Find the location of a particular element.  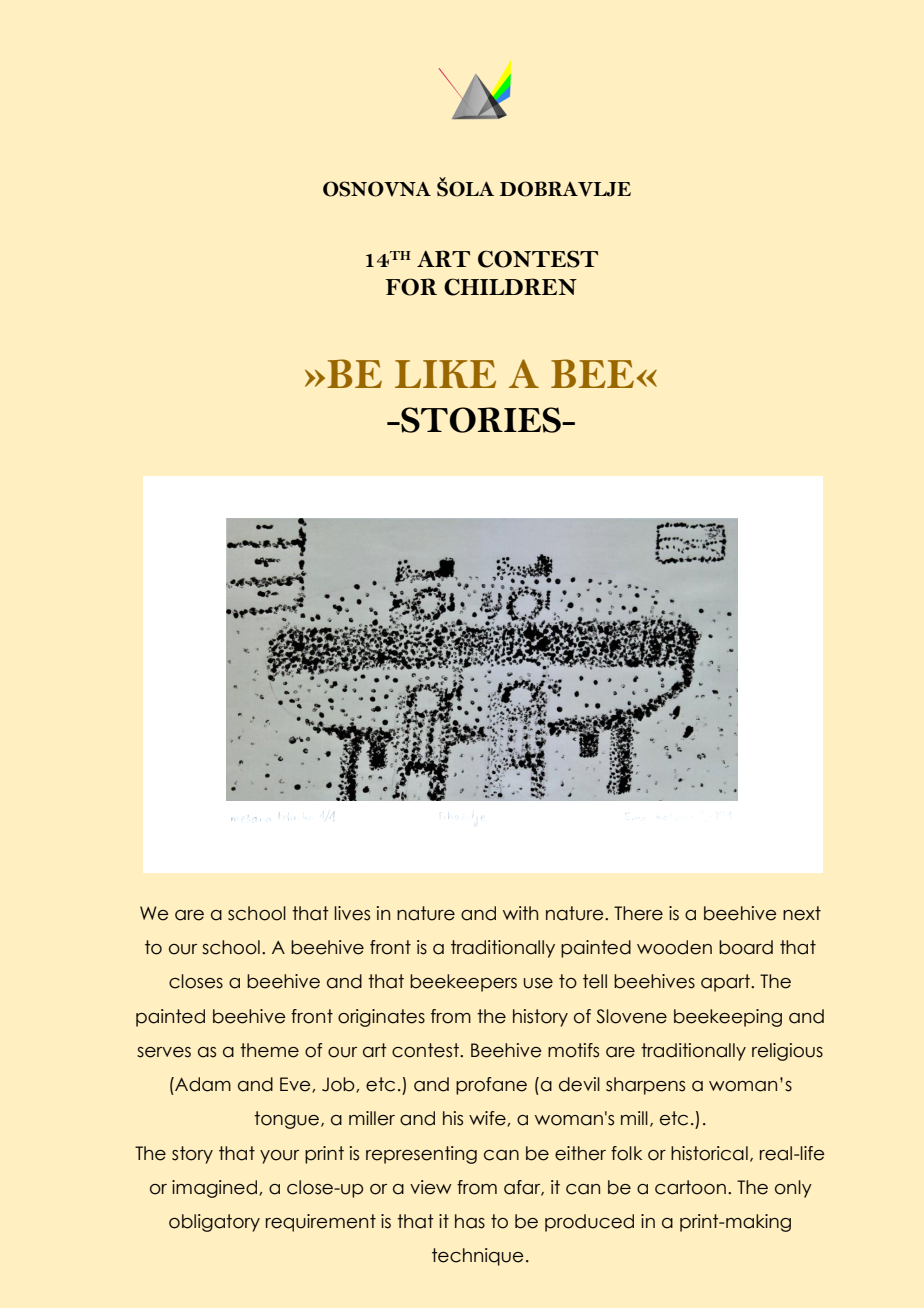

FOR is located at coordinates (411, 287).
